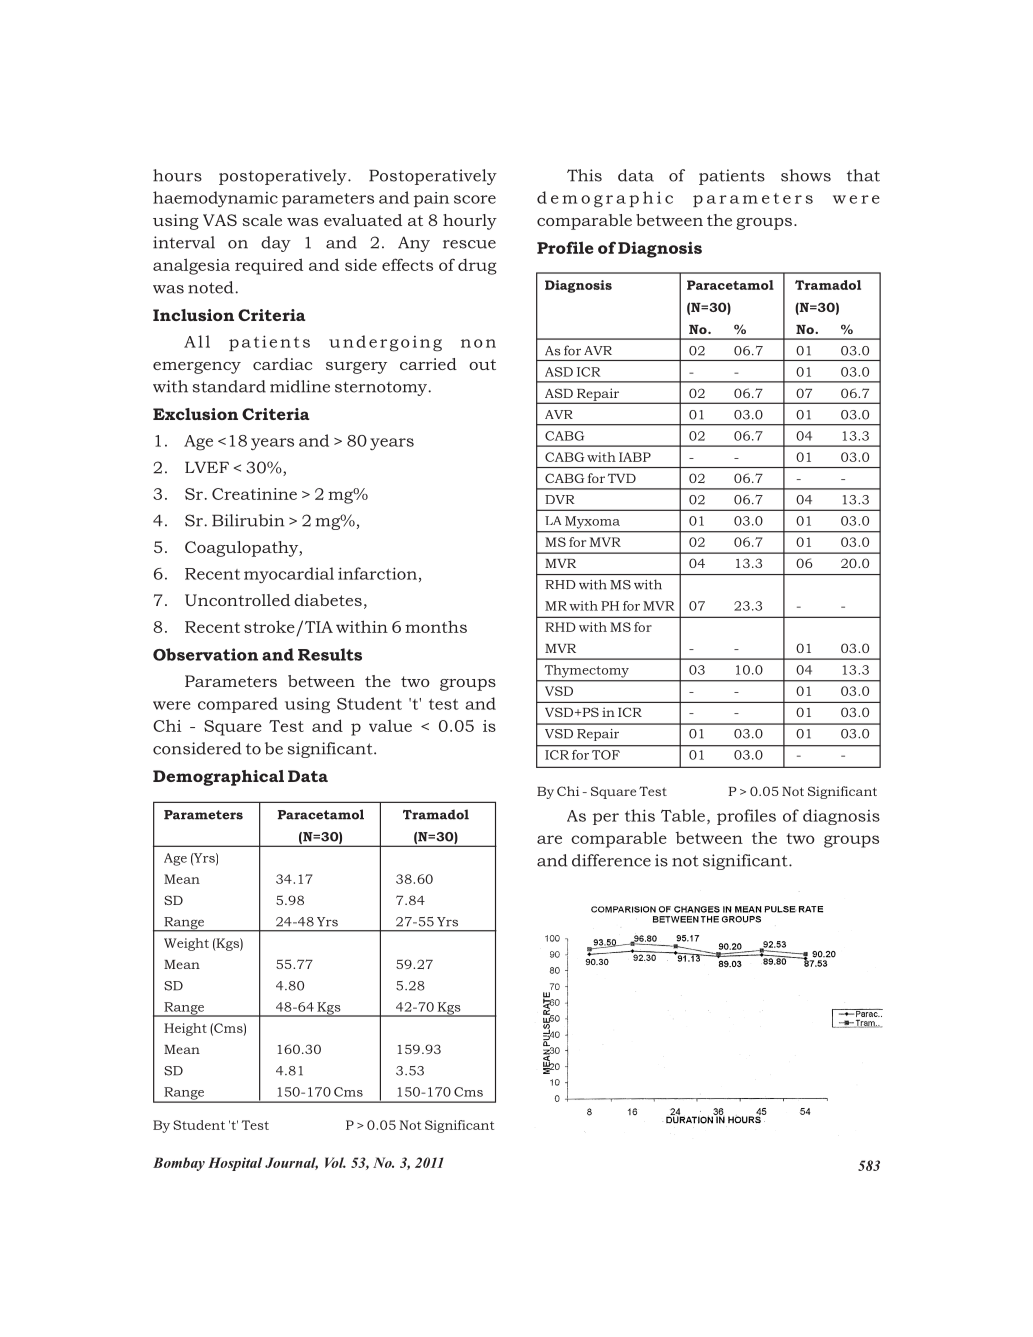  What do you see at coordinates (262, 220) in the screenshot?
I see `scale` at bounding box center [262, 220].
